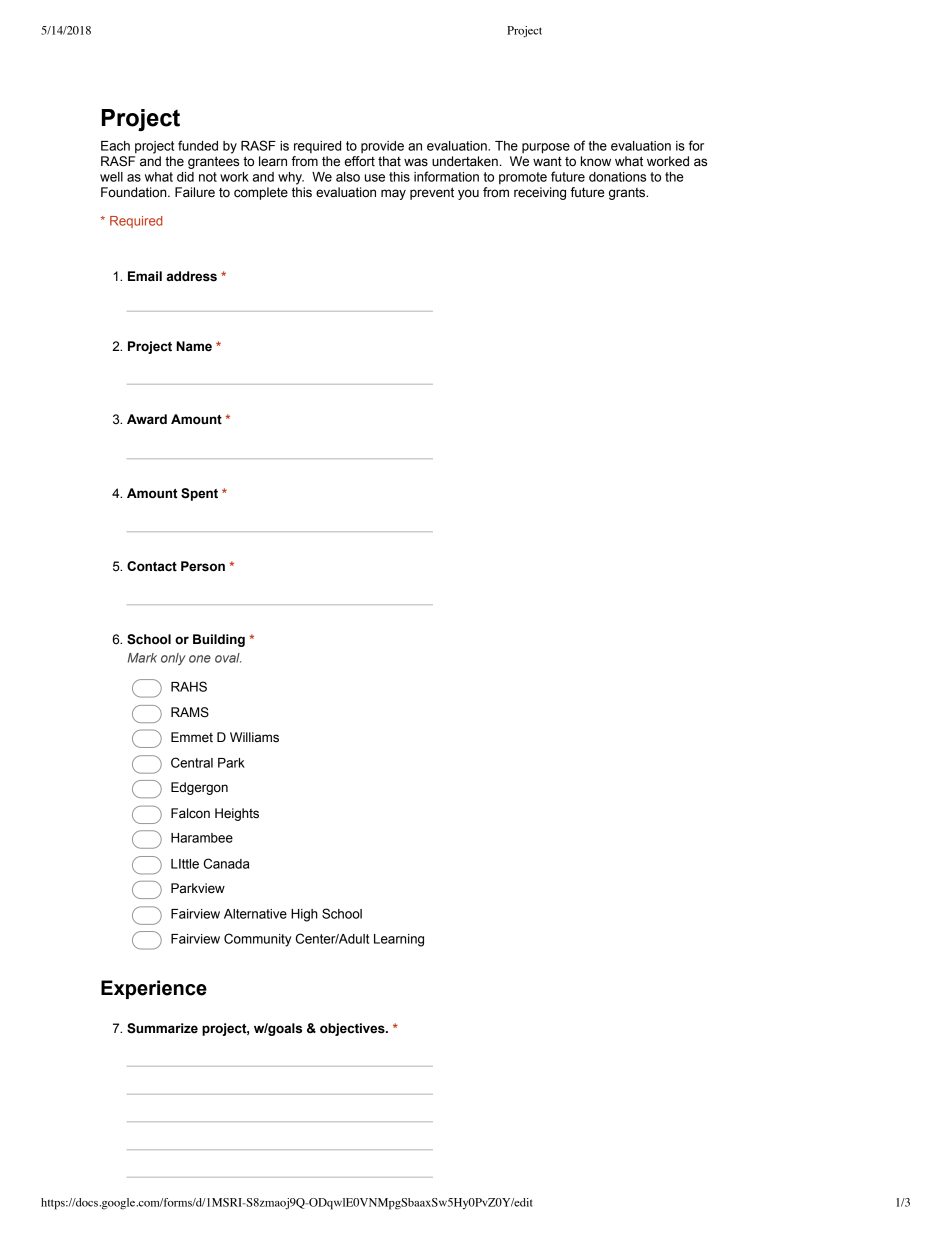 The height and width of the screenshot is (1233, 952). What do you see at coordinates (152, 566) in the screenshot?
I see `Contact` at bounding box center [152, 566].
